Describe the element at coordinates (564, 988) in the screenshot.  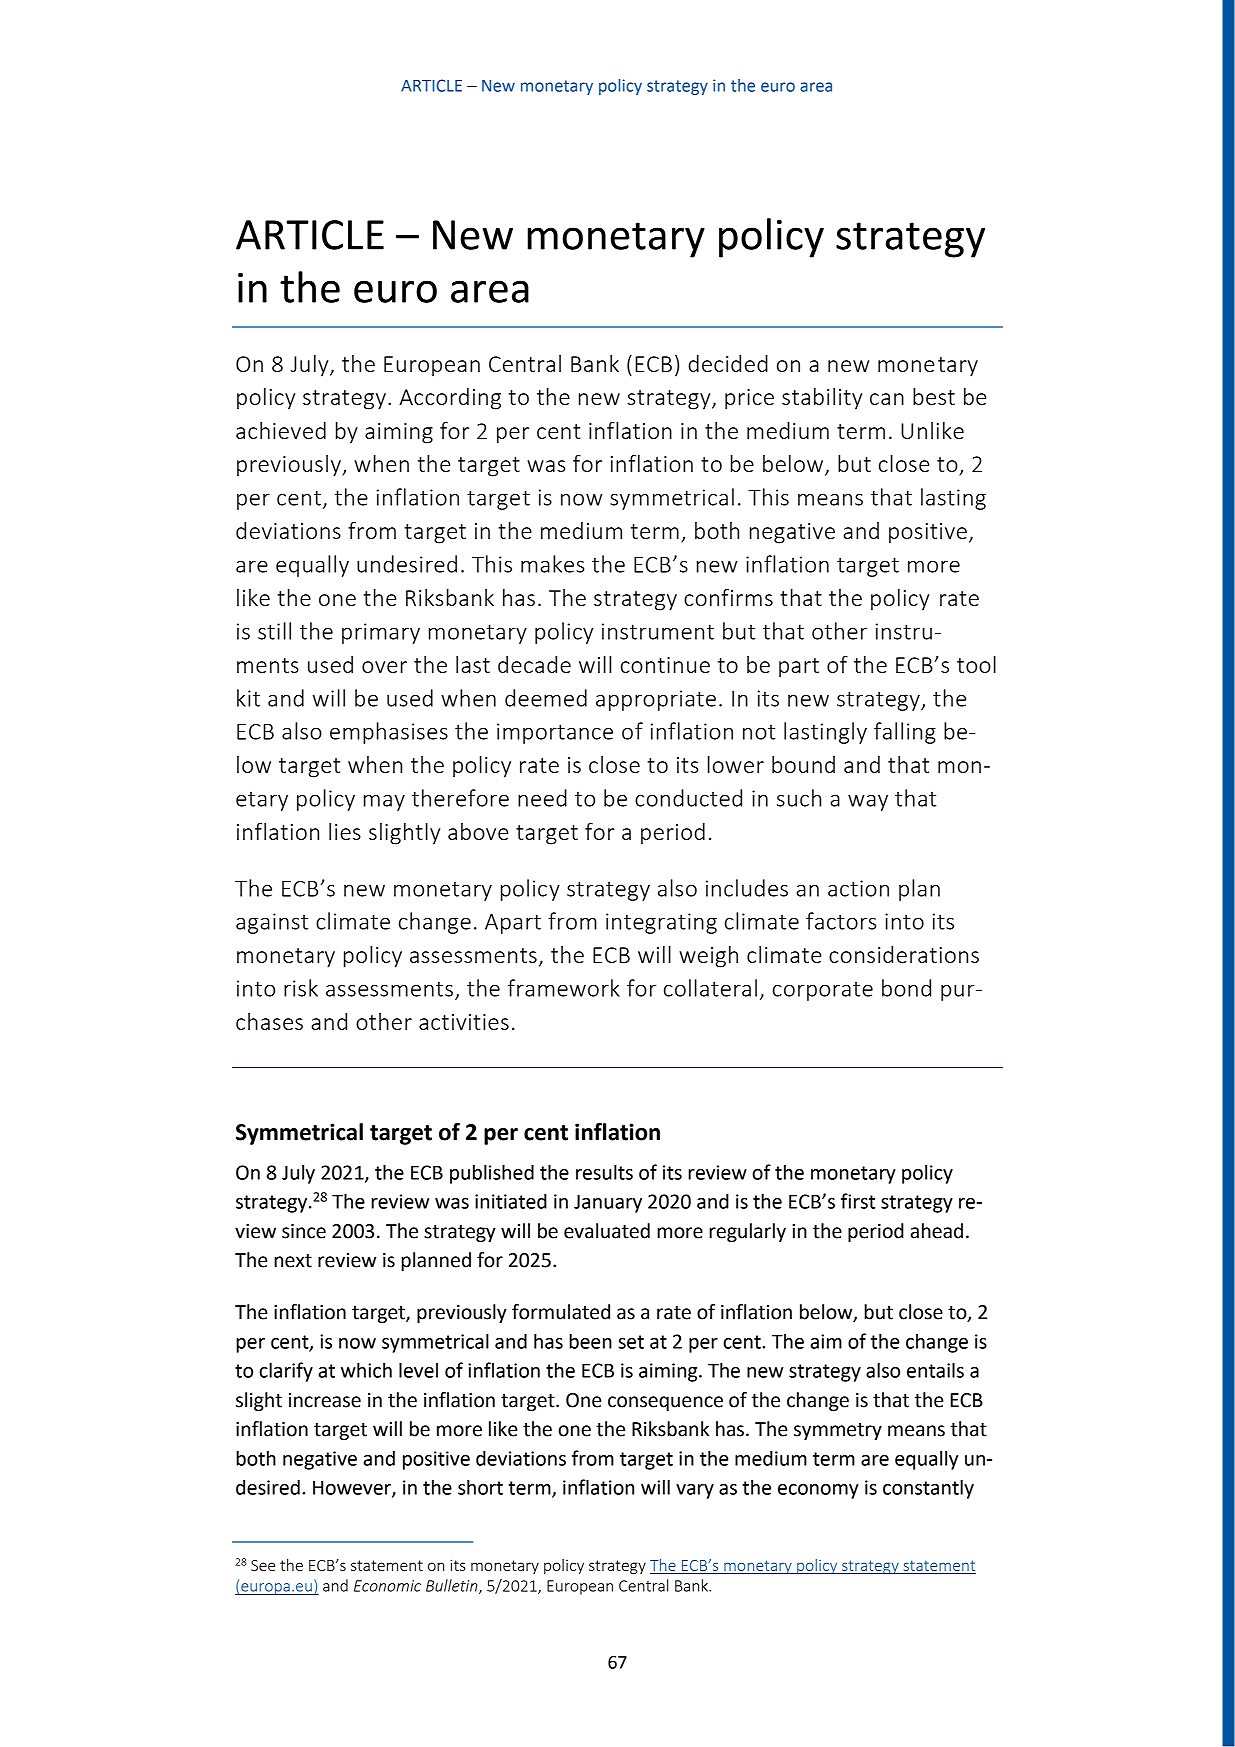
I see `framework` at that location.
